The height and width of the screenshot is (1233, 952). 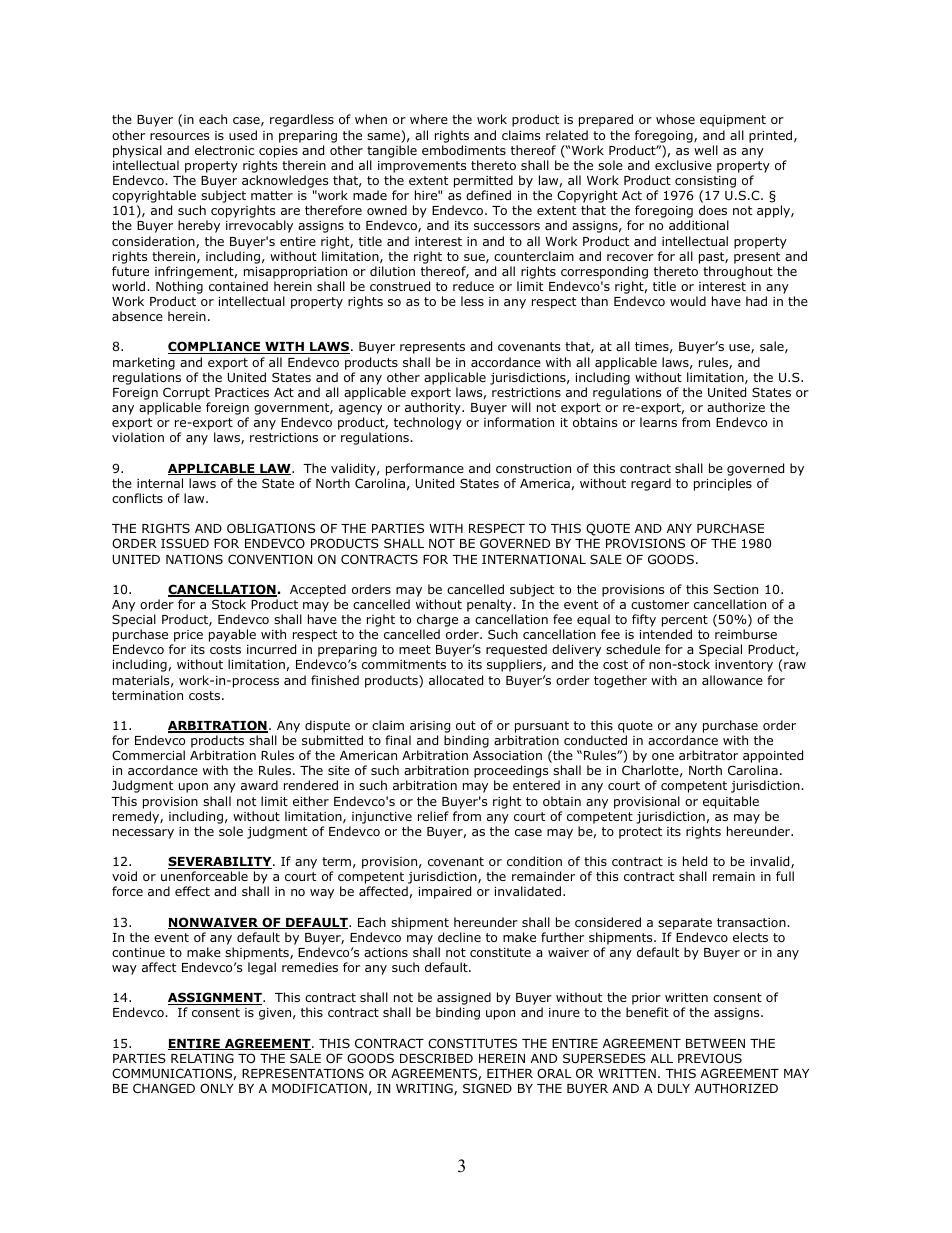 I want to click on principles, so click(x=723, y=484).
